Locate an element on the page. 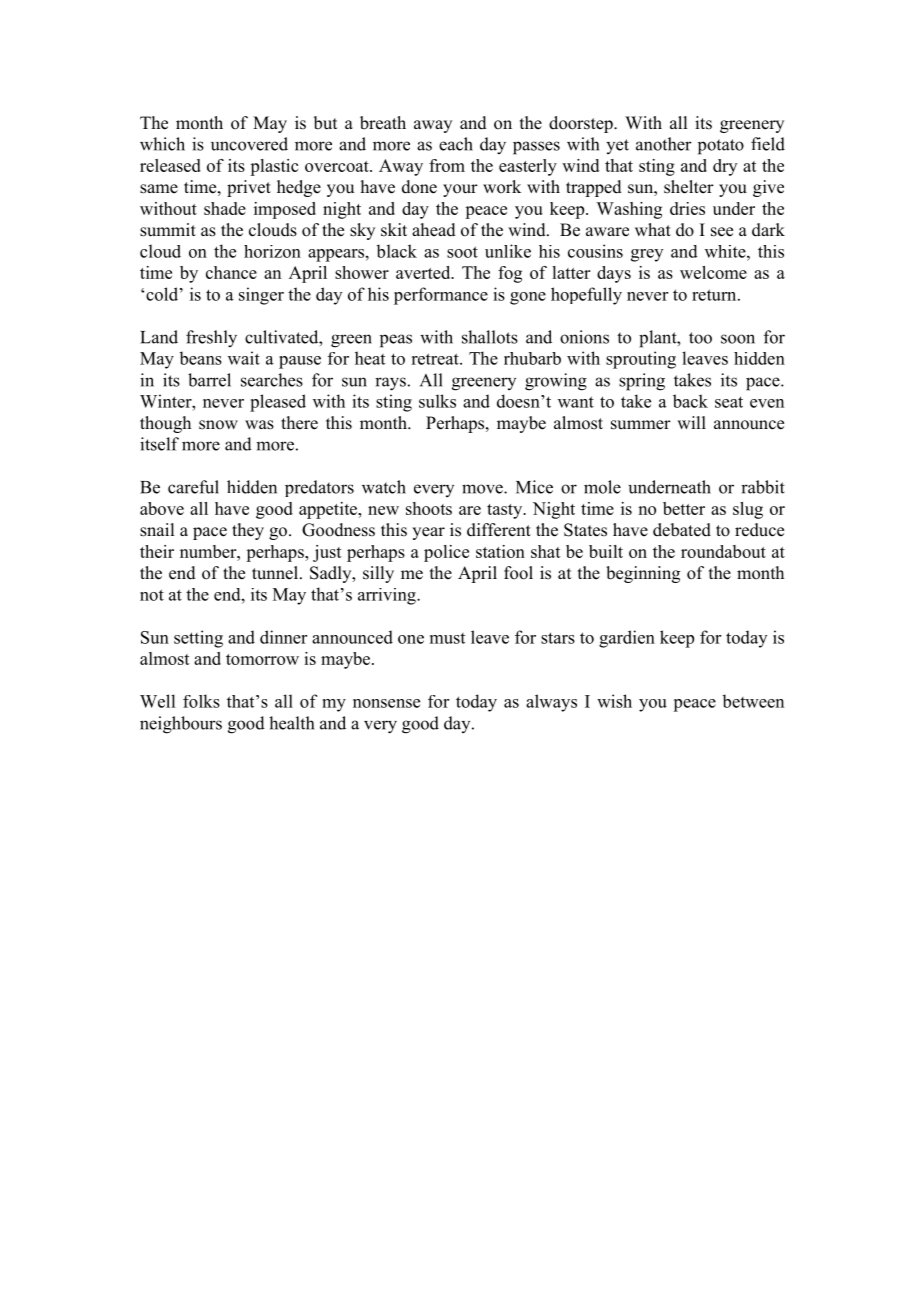 The image size is (924, 1308). folks is located at coordinates (201, 701).
